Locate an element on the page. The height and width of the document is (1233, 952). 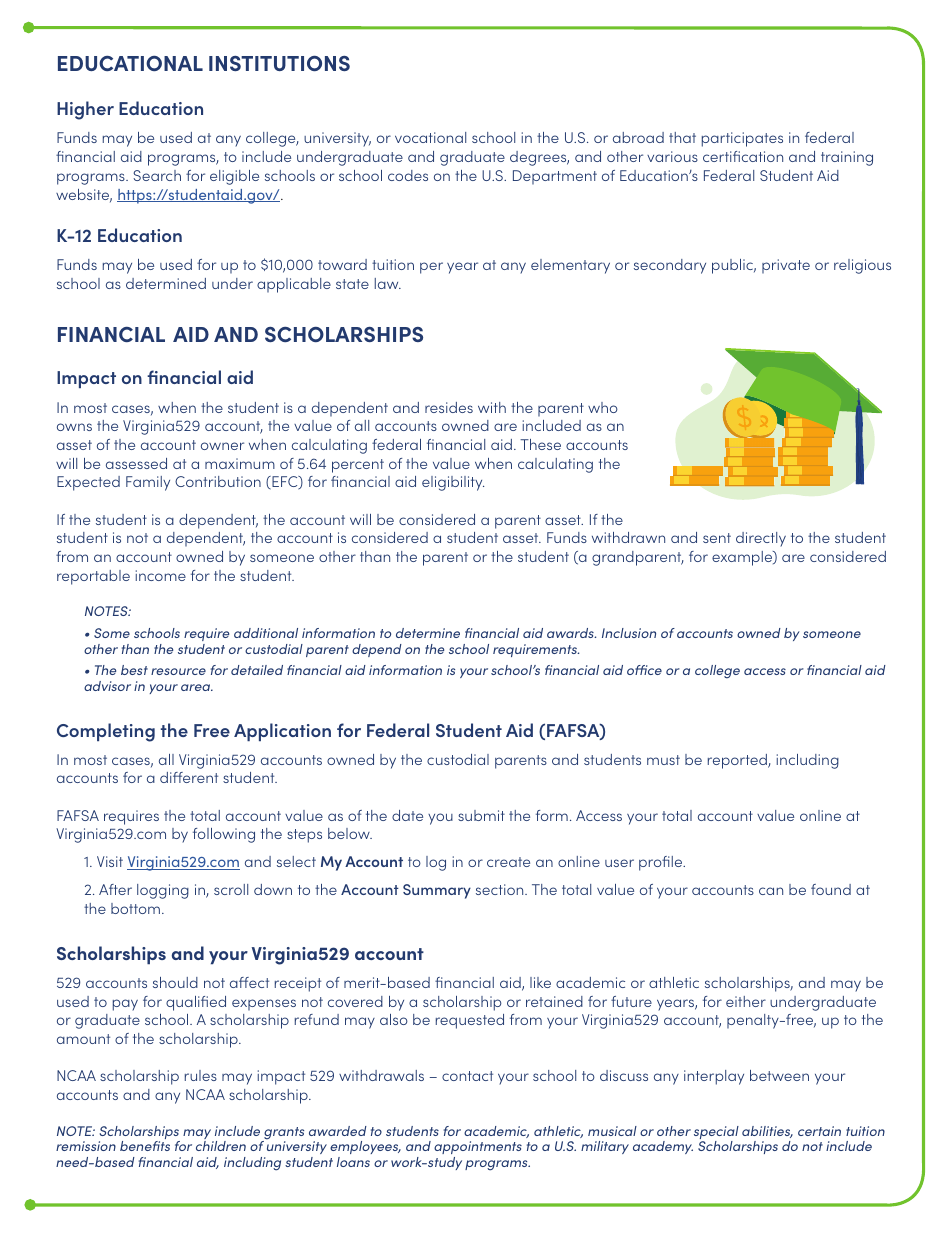
Higher is located at coordinates (85, 110).
